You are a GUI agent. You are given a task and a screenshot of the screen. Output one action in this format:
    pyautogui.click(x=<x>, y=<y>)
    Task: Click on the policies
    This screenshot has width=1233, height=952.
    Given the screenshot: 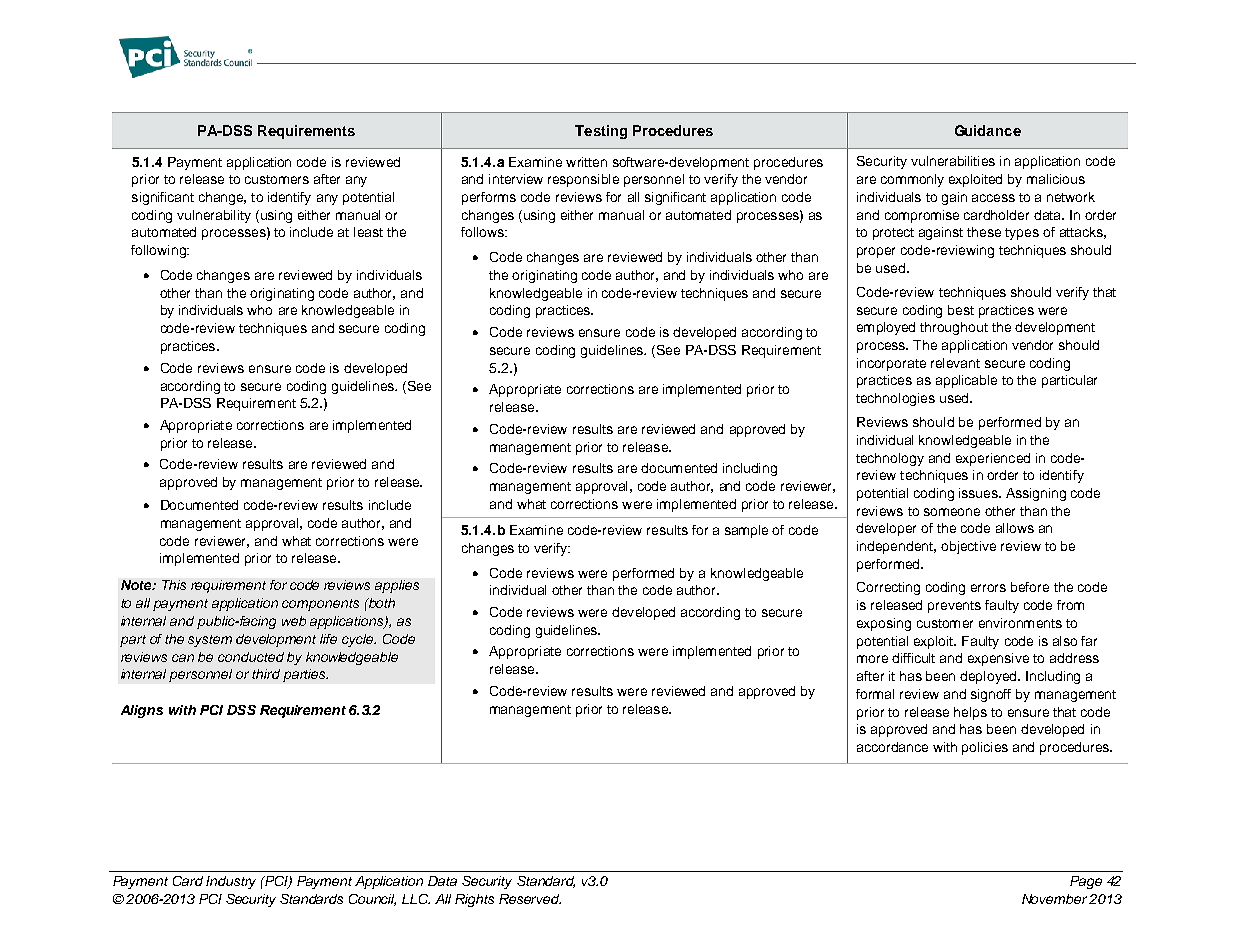 What is the action you would take?
    pyautogui.click(x=985, y=748)
